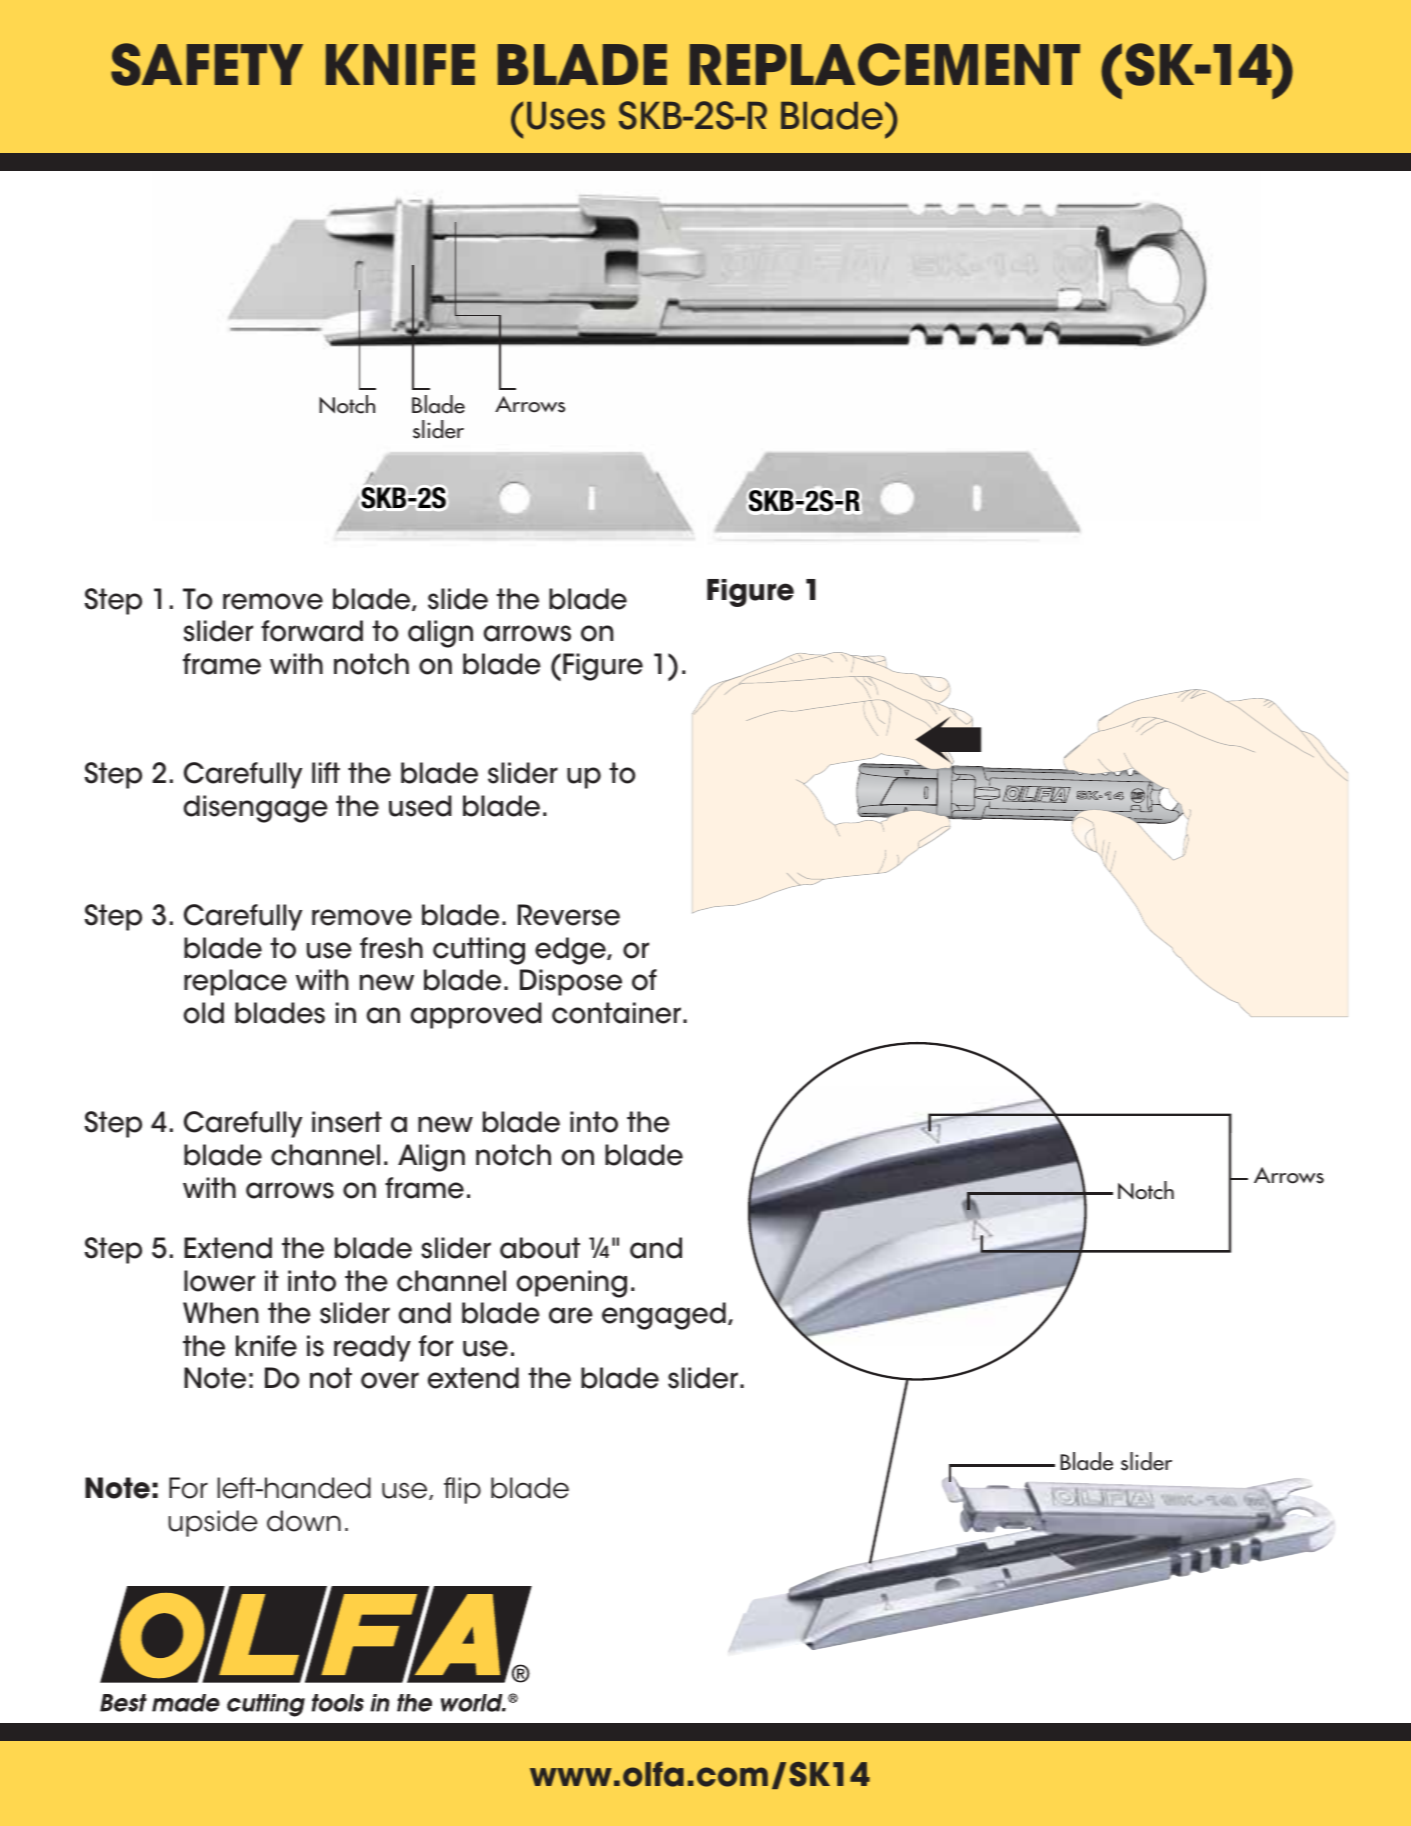 Image resolution: width=1411 pixels, height=1826 pixels. Describe the element at coordinates (566, 116) in the screenshot. I see `Uses` at that location.
